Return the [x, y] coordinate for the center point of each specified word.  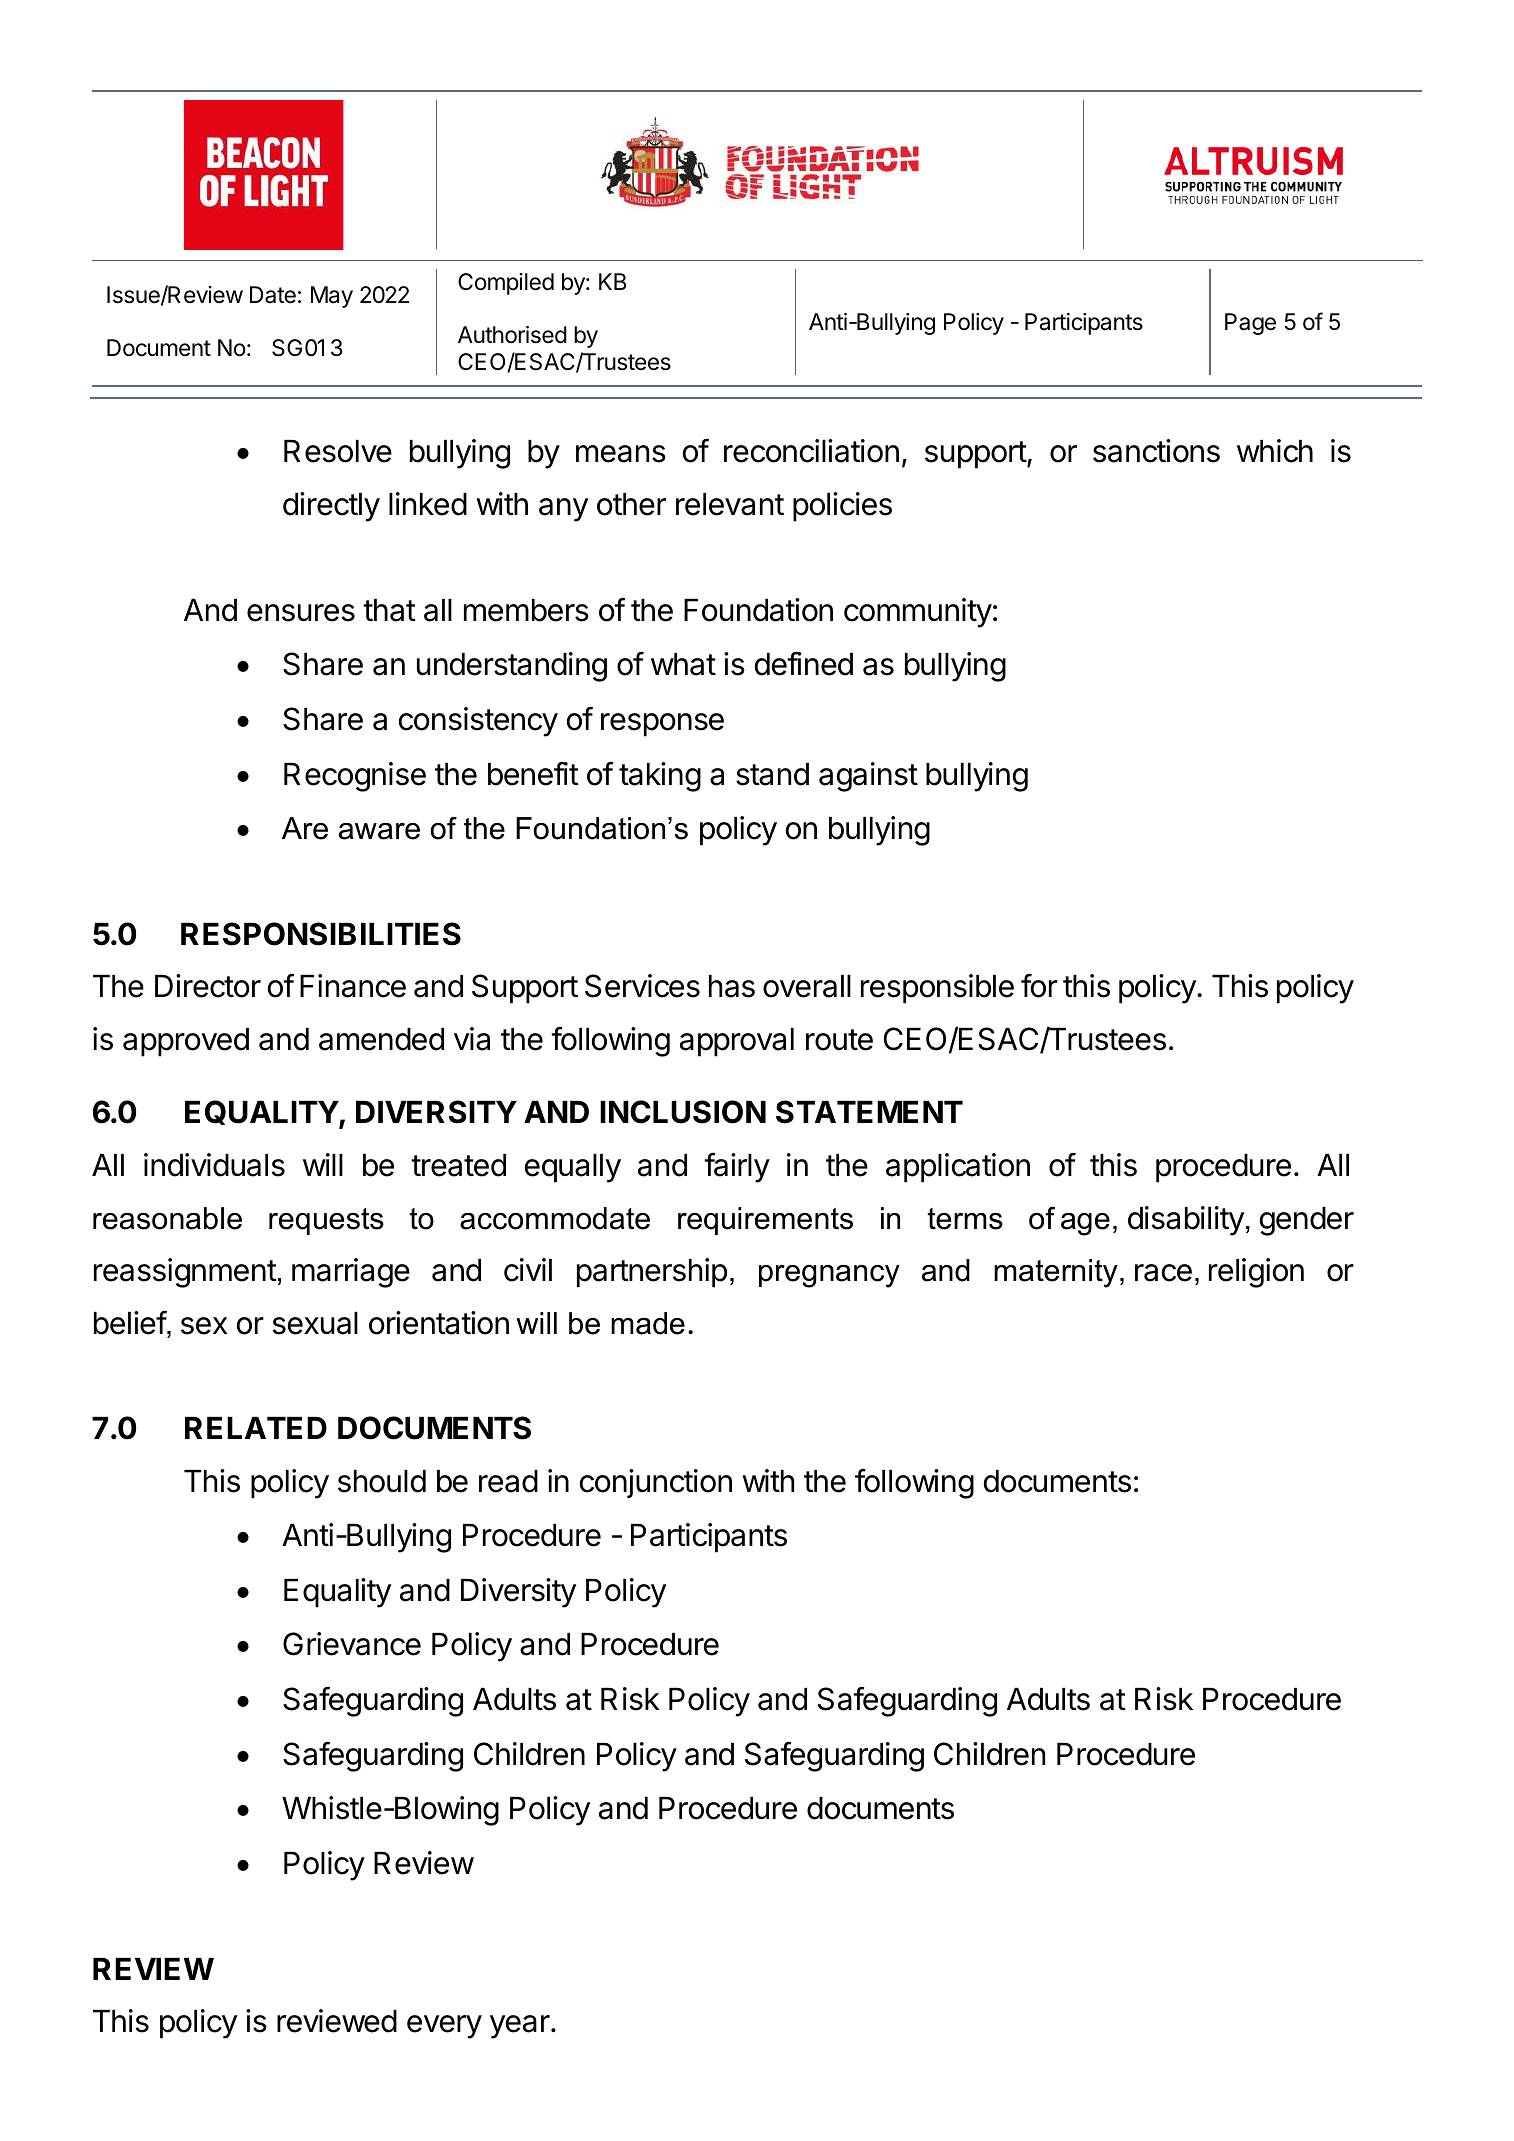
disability [1186, 1221]
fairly [737, 1168]
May [332, 297]
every [444, 2027]
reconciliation [811, 451]
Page [1250, 324]
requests [326, 1221]
